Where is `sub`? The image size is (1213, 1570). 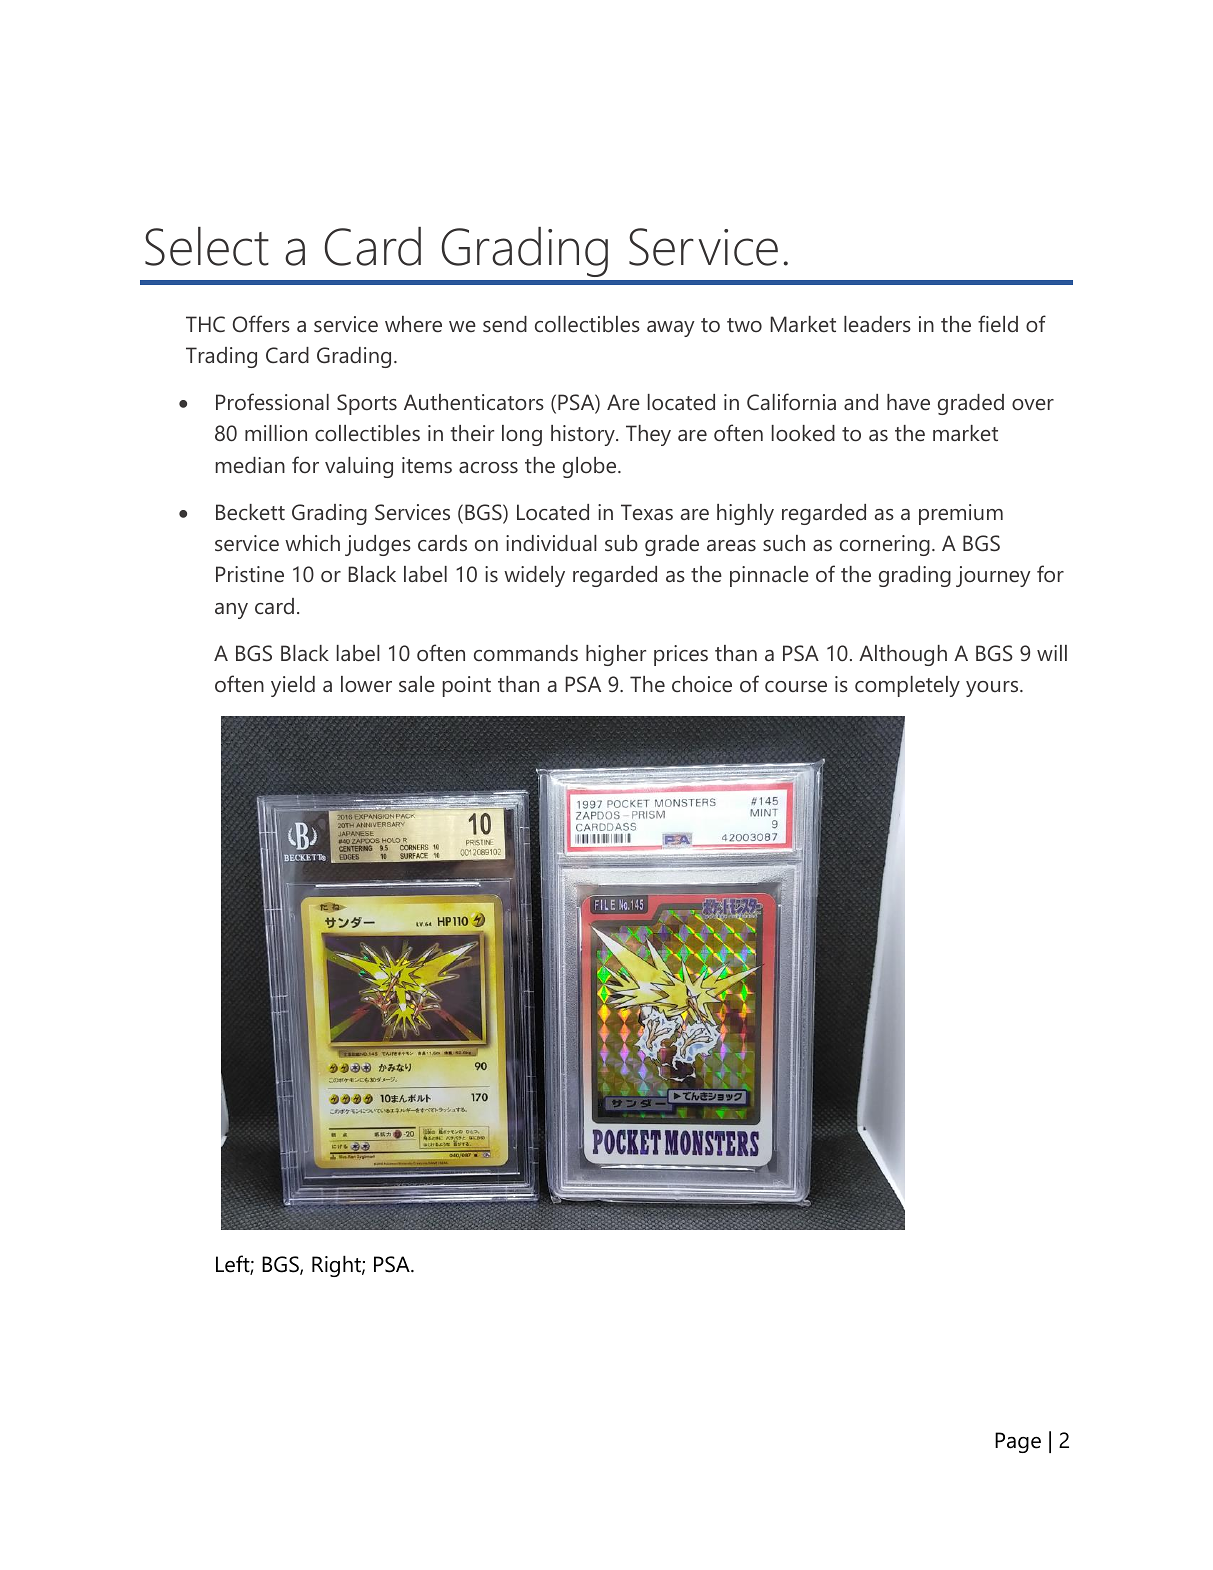 sub is located at coordinates (621, 543).
